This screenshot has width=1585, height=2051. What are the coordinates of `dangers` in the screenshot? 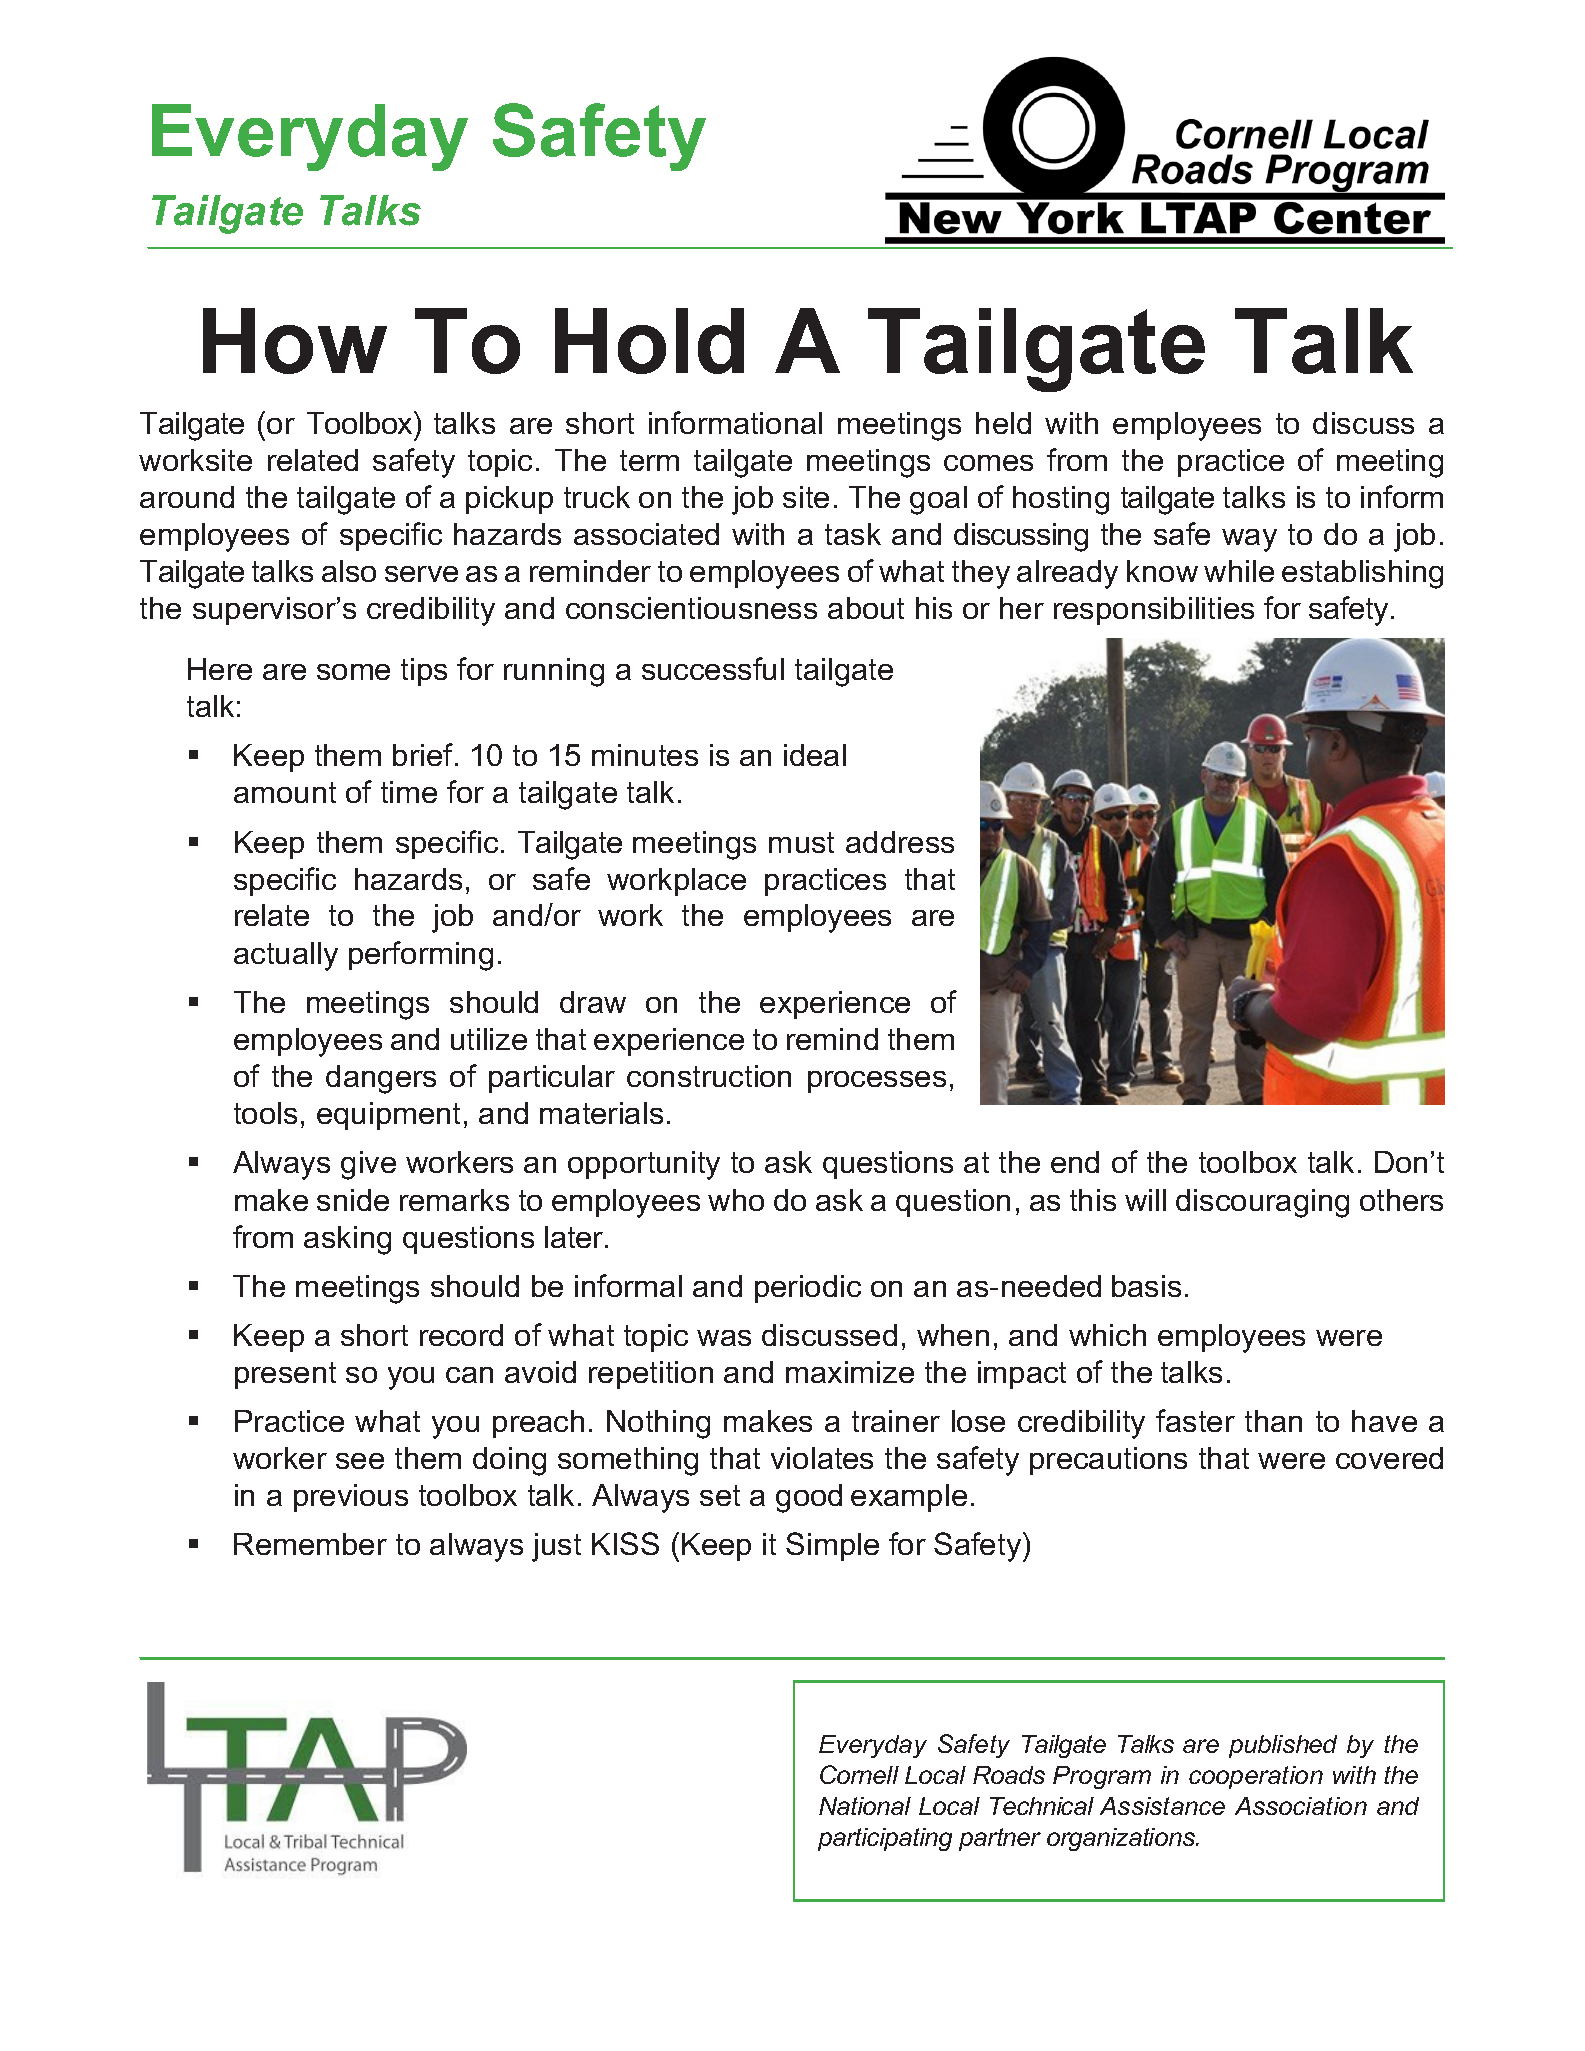 It's located at (381, 1079).
